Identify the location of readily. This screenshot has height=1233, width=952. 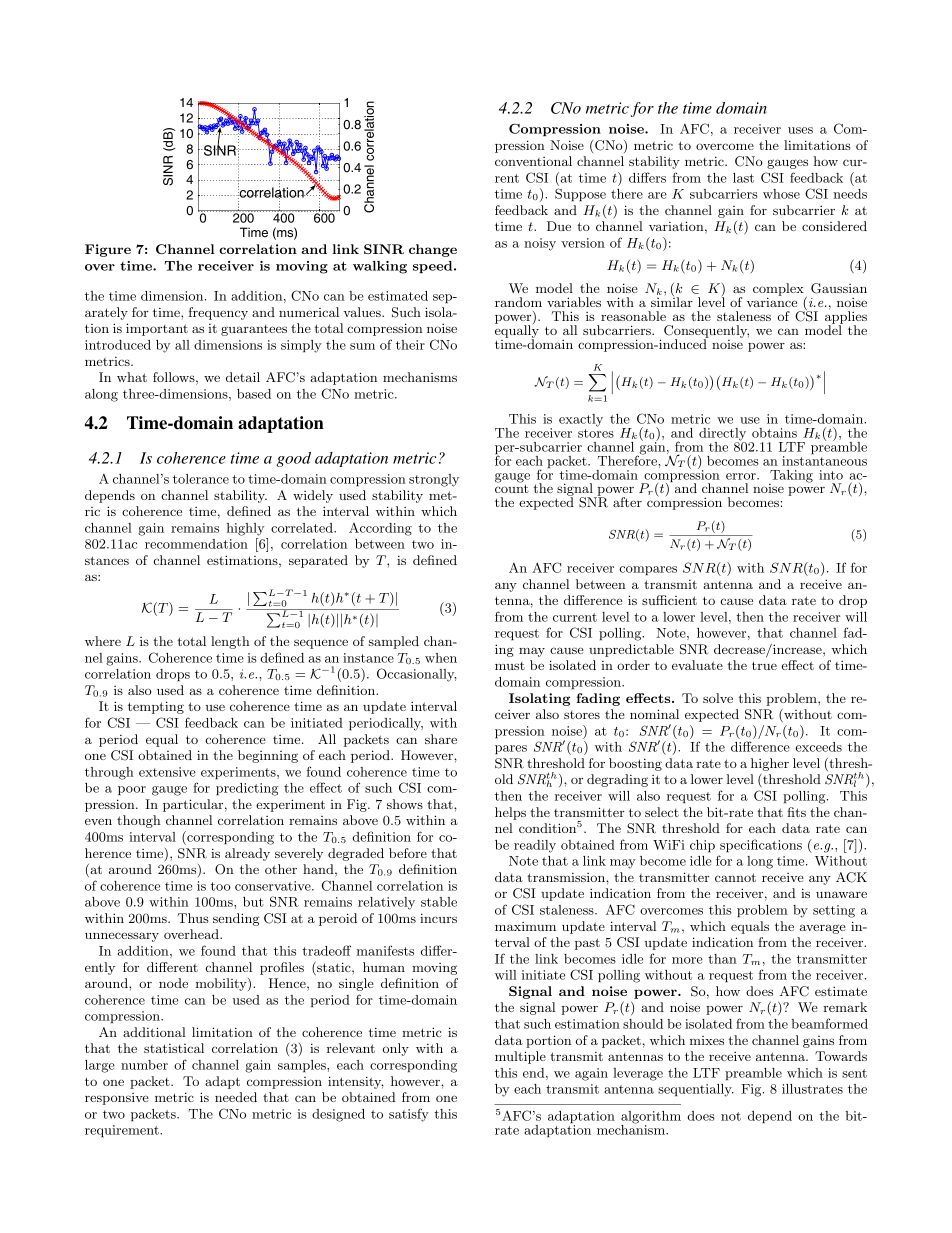
(535, 846).
